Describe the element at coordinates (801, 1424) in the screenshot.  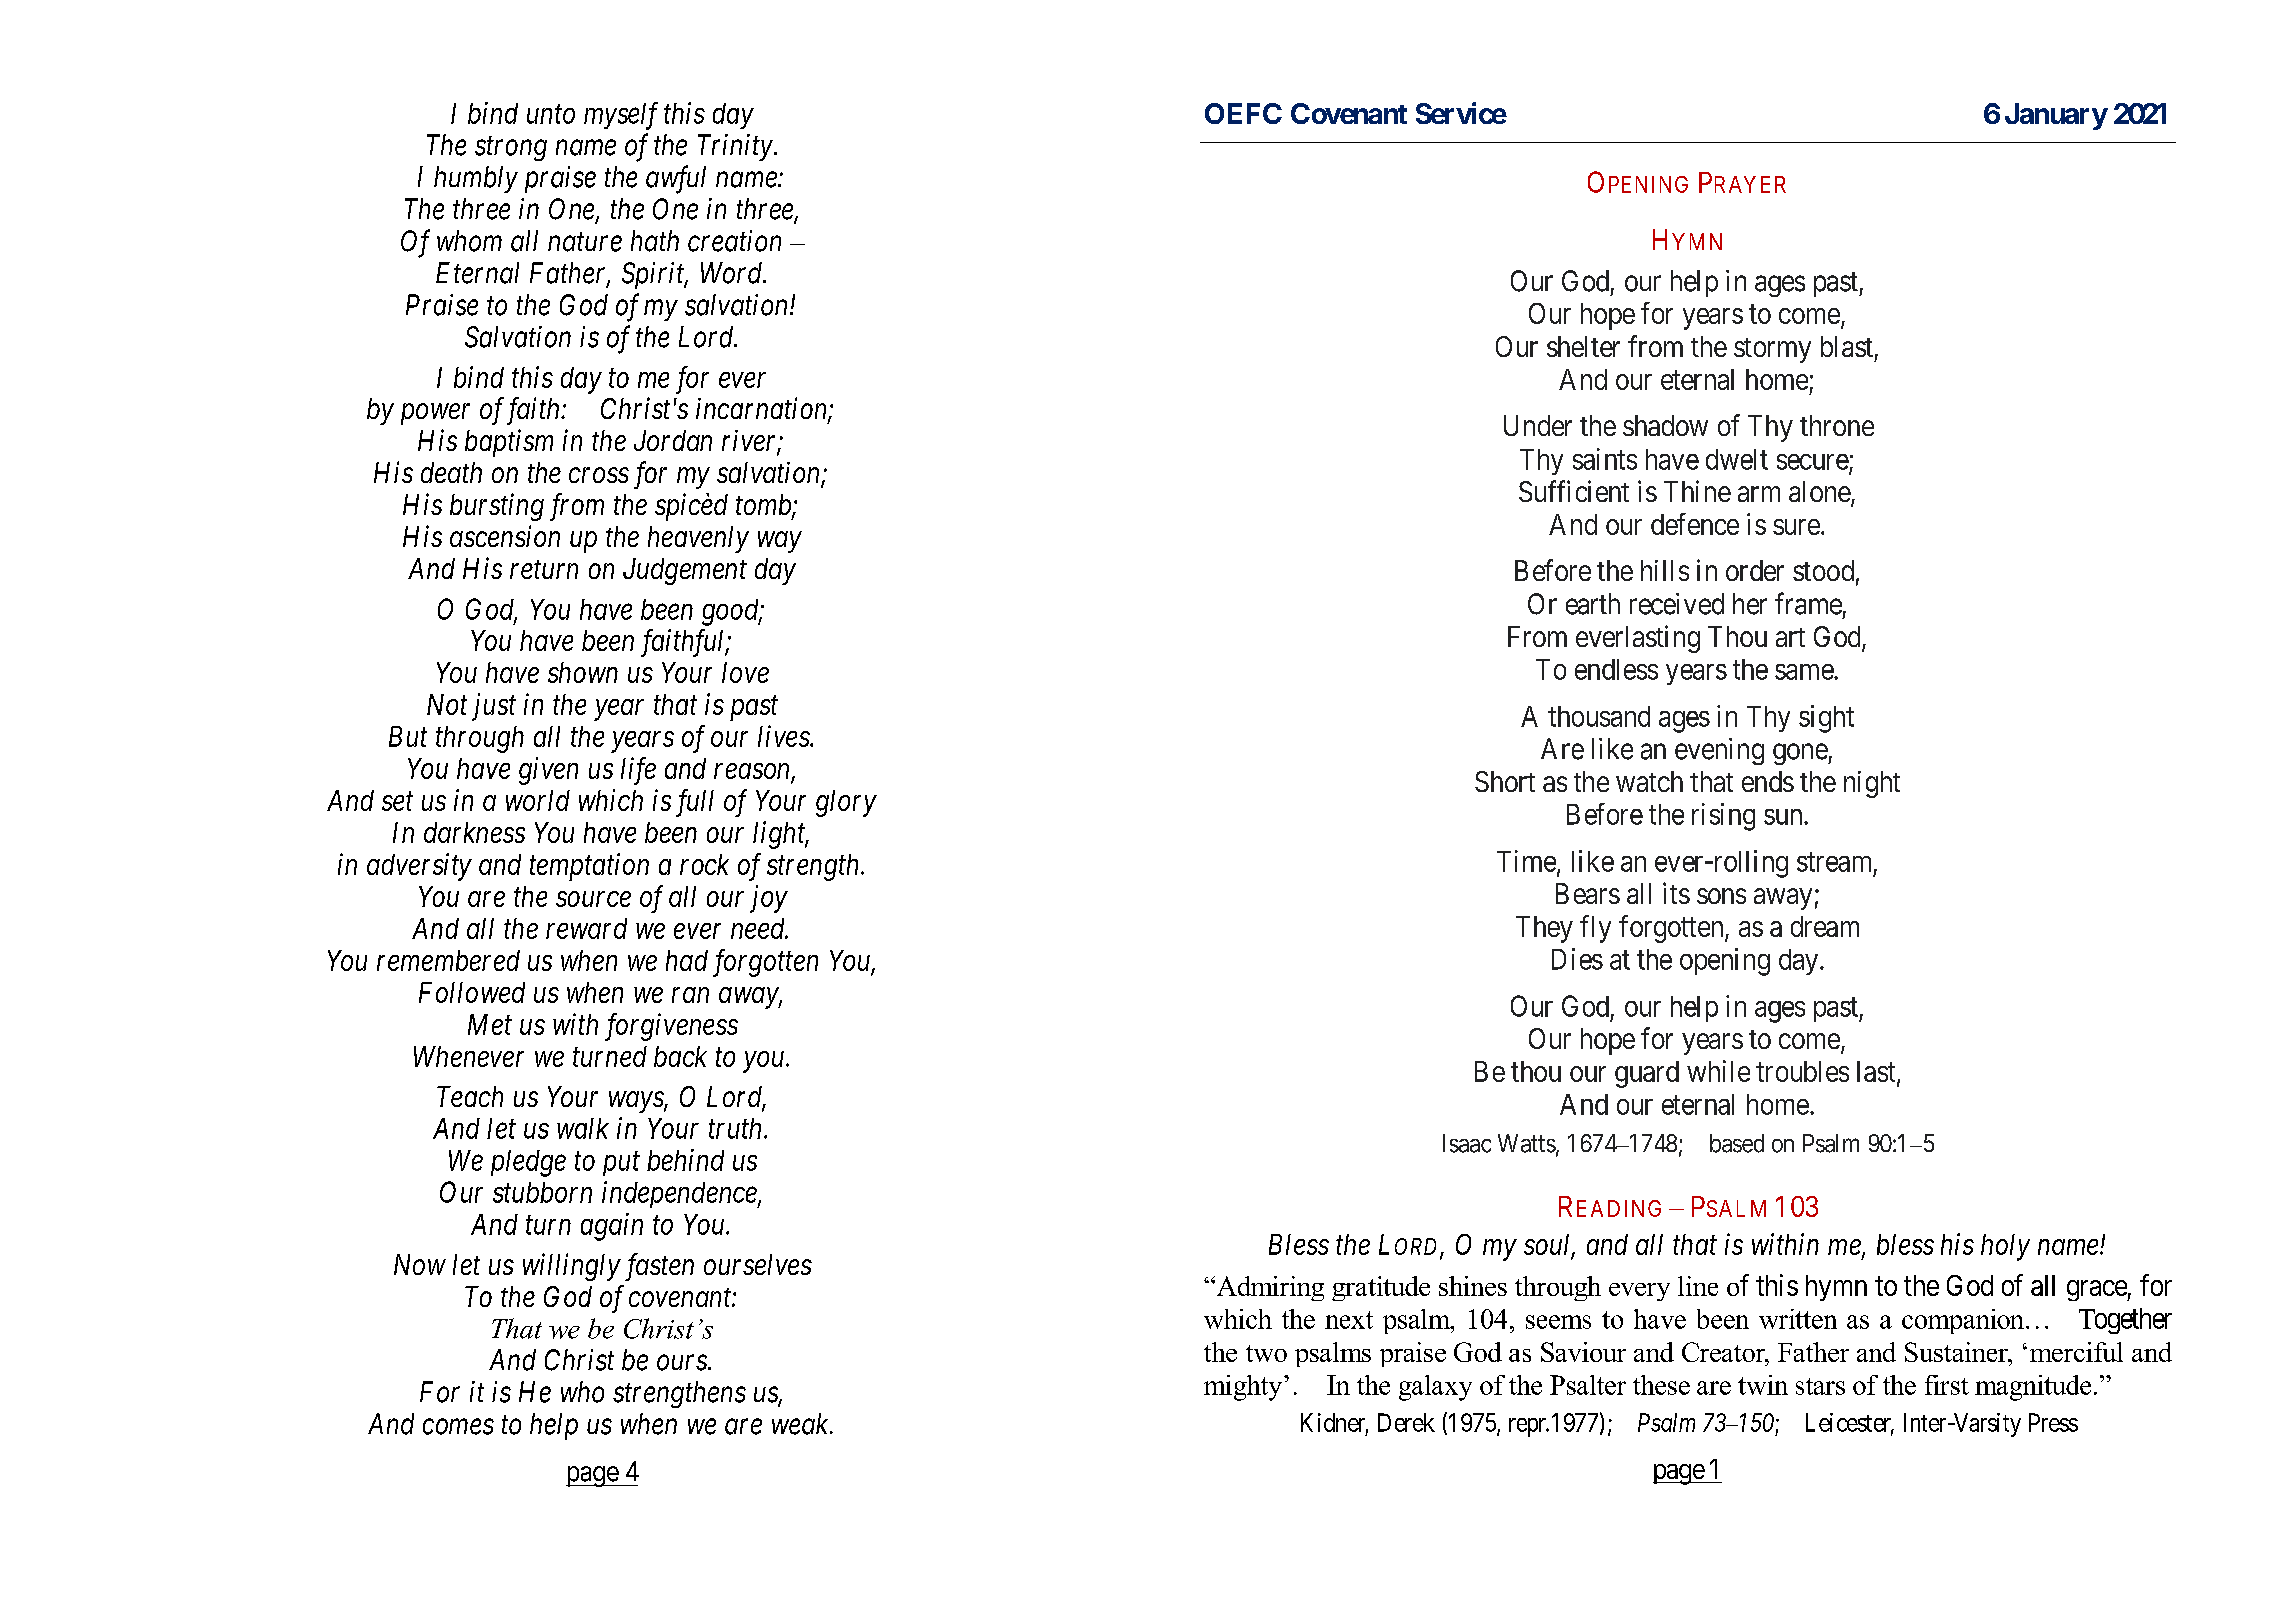
I see `weak` at that location.
